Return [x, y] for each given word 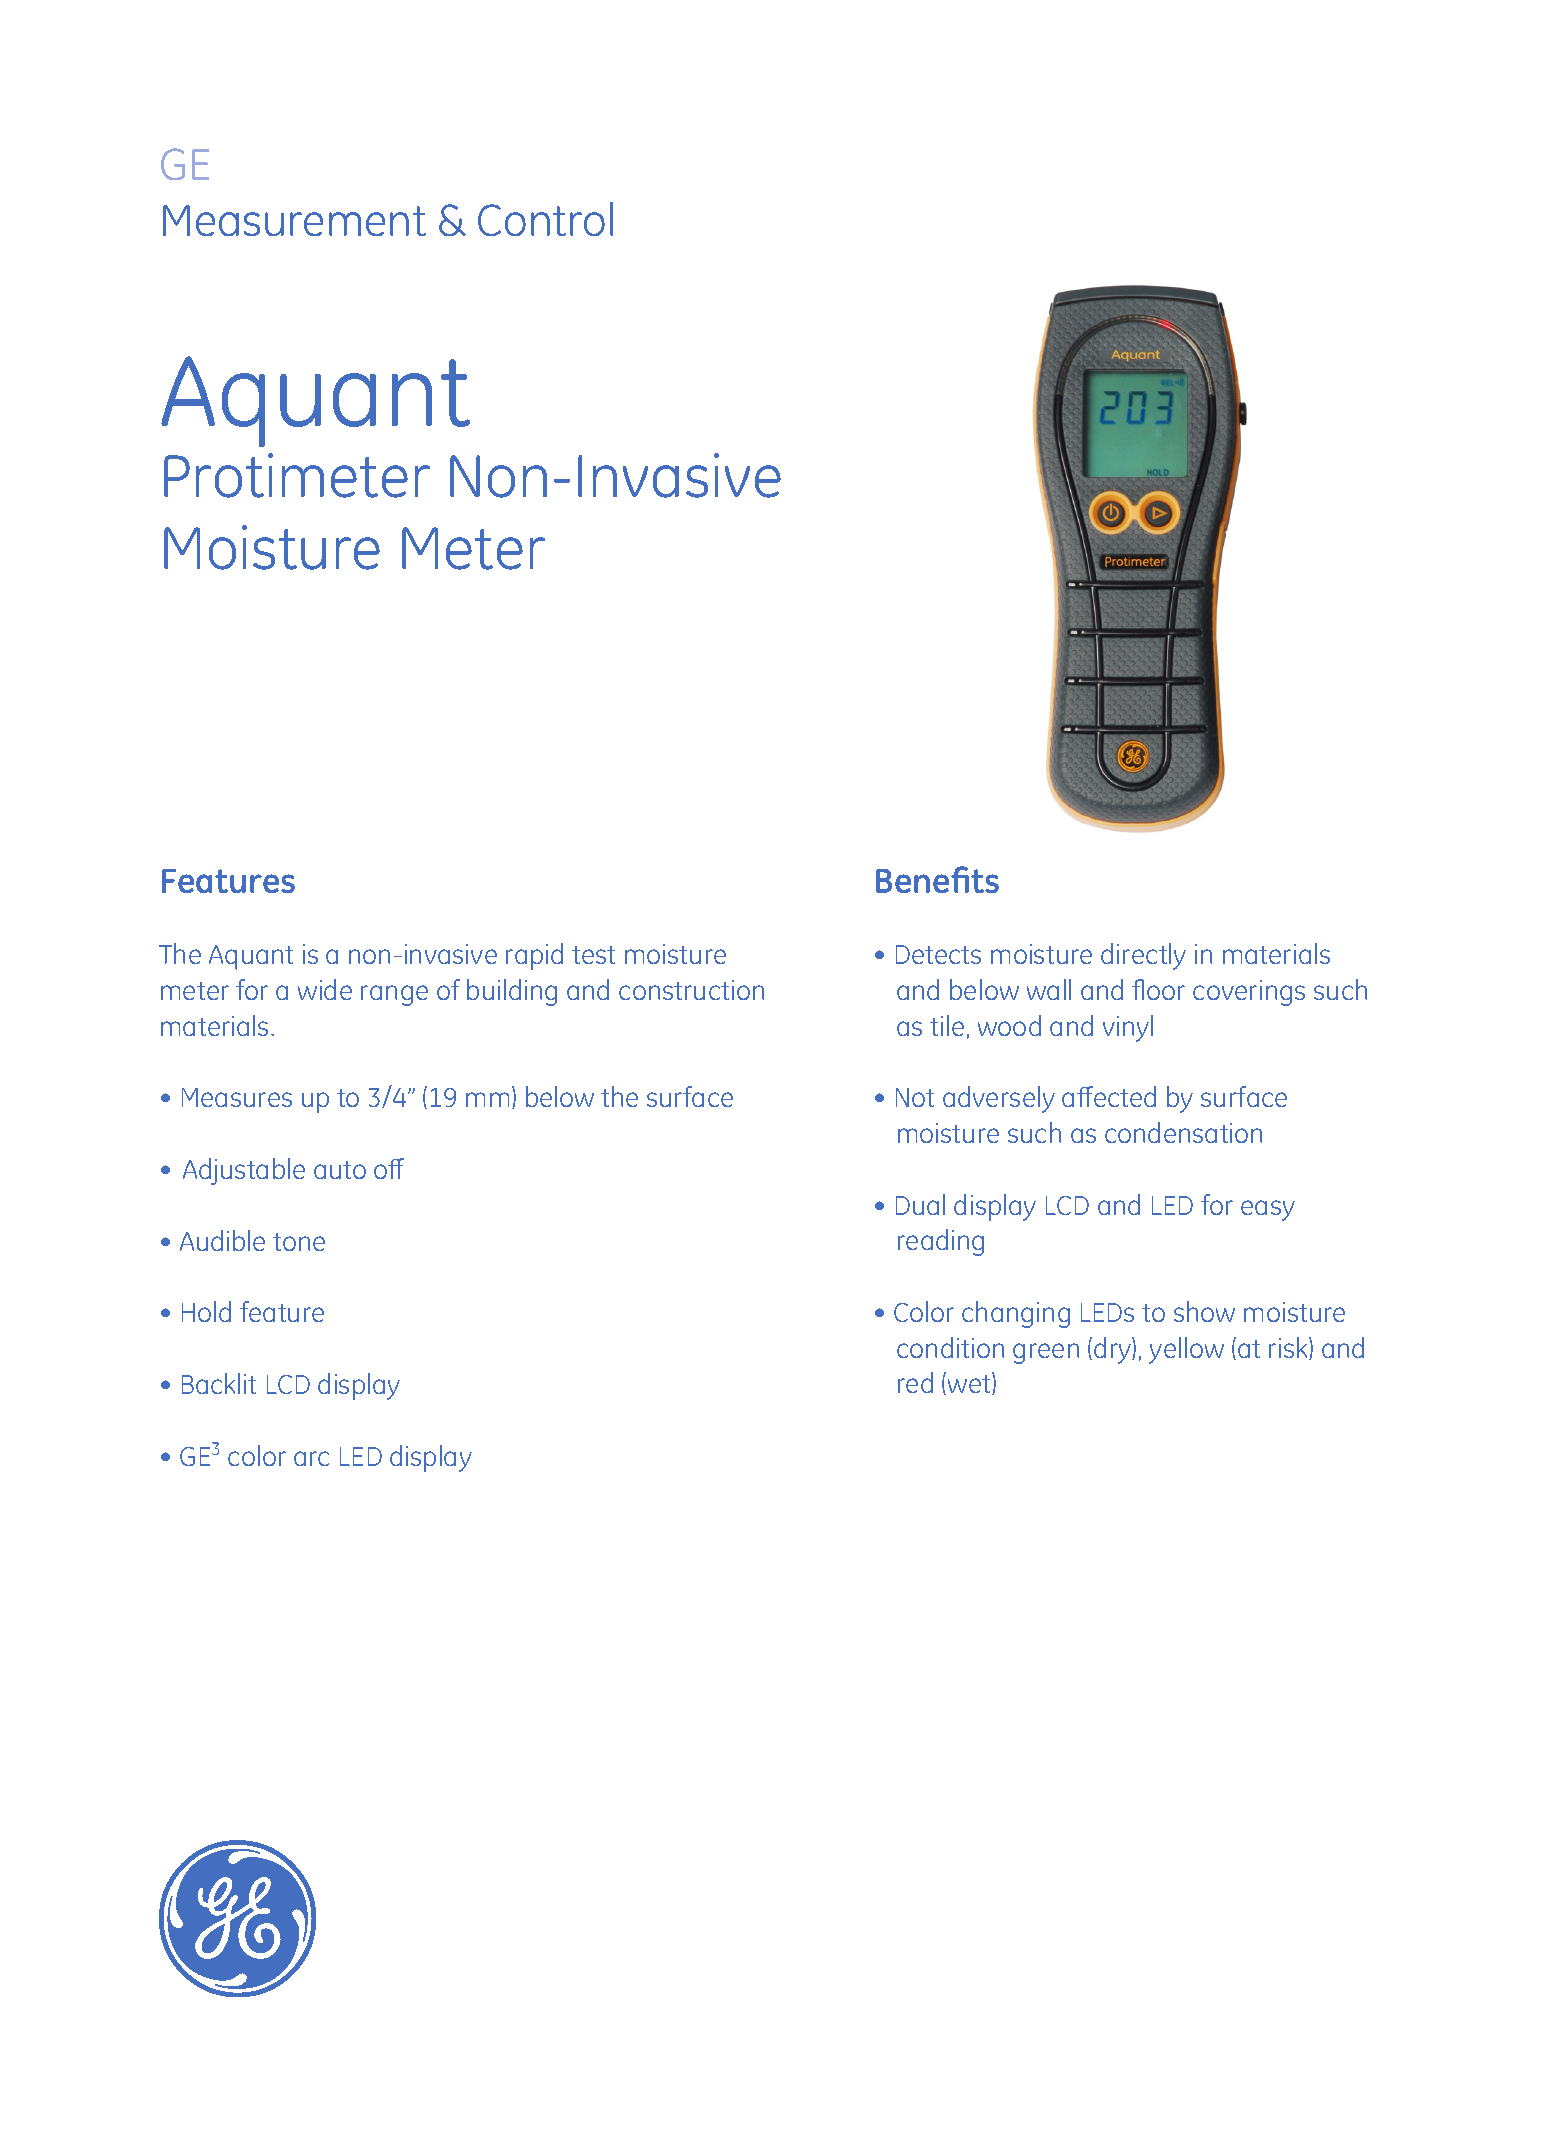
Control [545, 219]
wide [325, 989]
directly [1143, 956]
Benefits [937, 879]
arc [311, 1458]
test [593, 955]
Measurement [294, 220]
